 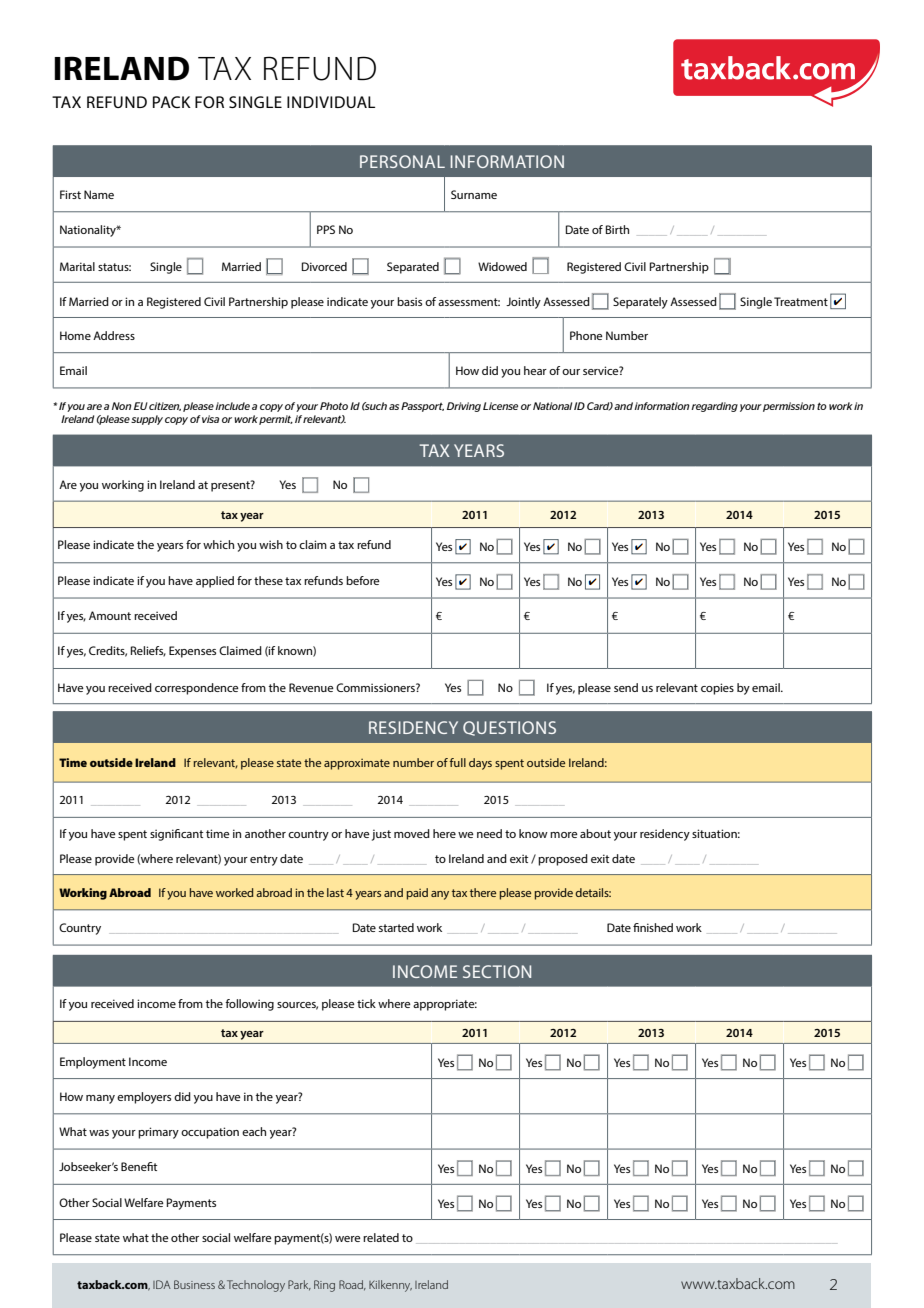 What do you see at coordinates (509, 728) in the page?
I see `QUESTIONS` at bounding box center [509, 728].
